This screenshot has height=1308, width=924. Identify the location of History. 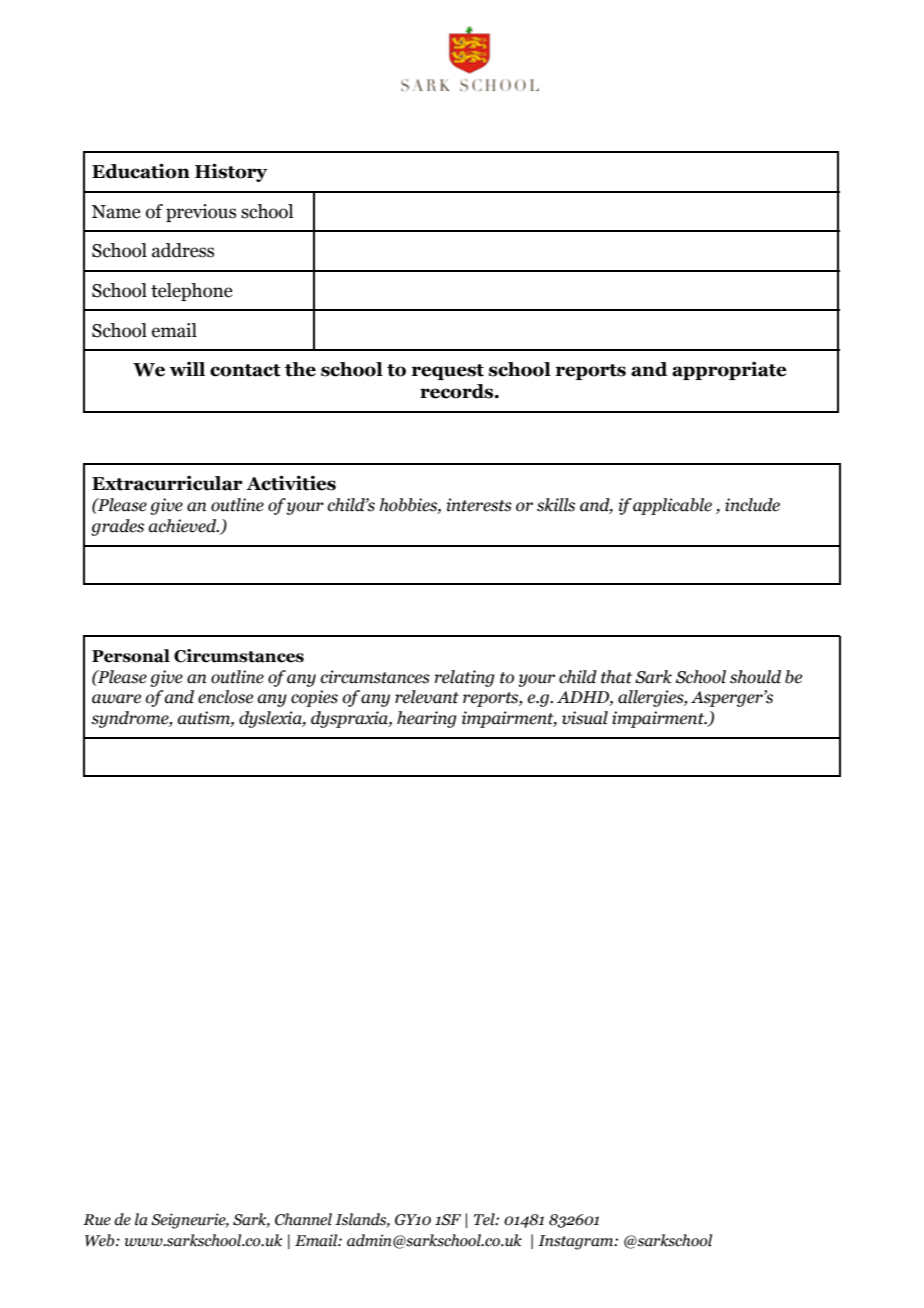
(231, 172).
